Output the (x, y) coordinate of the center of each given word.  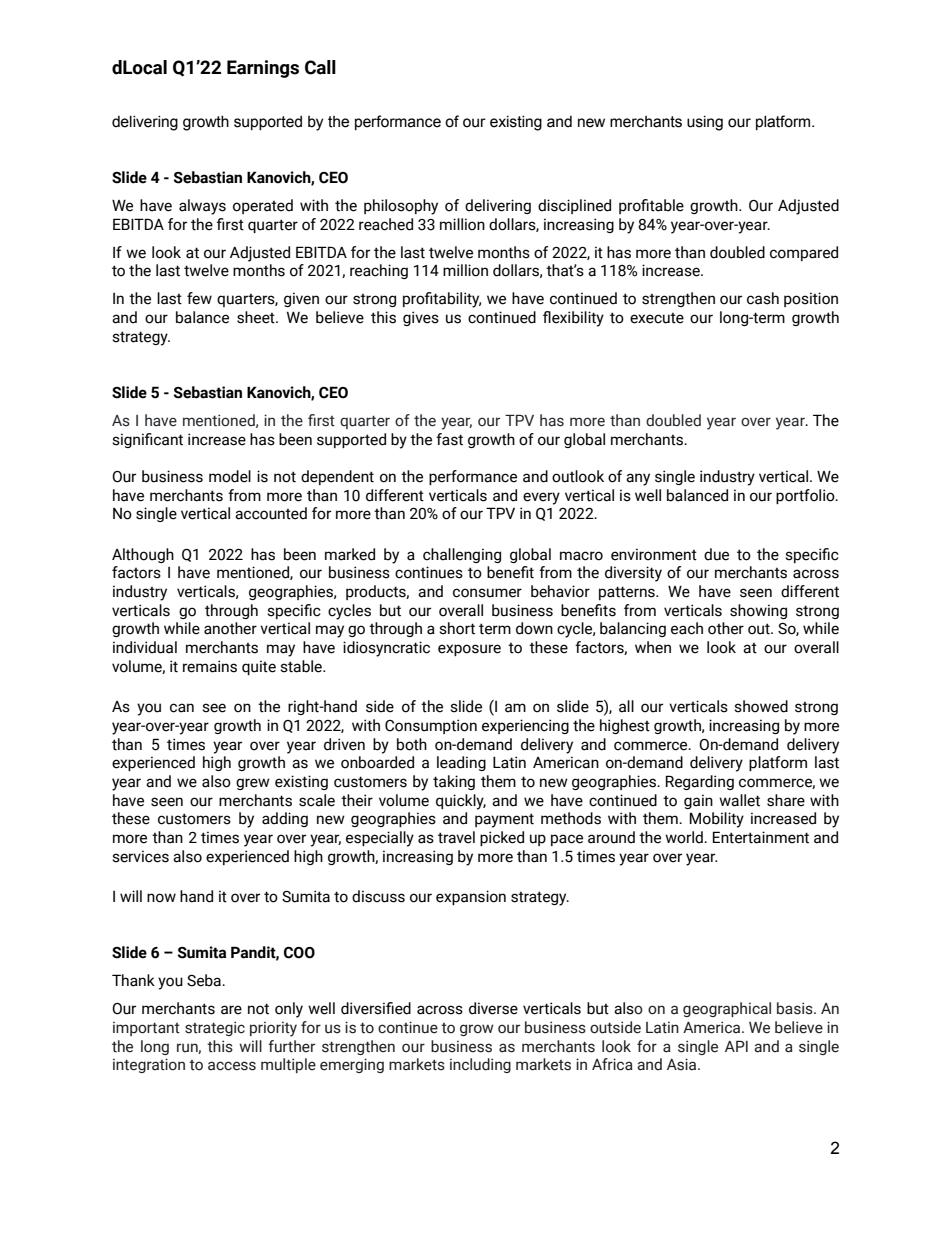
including (480, 1065)
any (638, 479)
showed (761, 706)
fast (449, 439)
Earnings (263, 69)
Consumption (431, 726)
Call (320, 67)
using (705, 123)
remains (210, 666)
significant (147, 440)
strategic (215, 1028)
